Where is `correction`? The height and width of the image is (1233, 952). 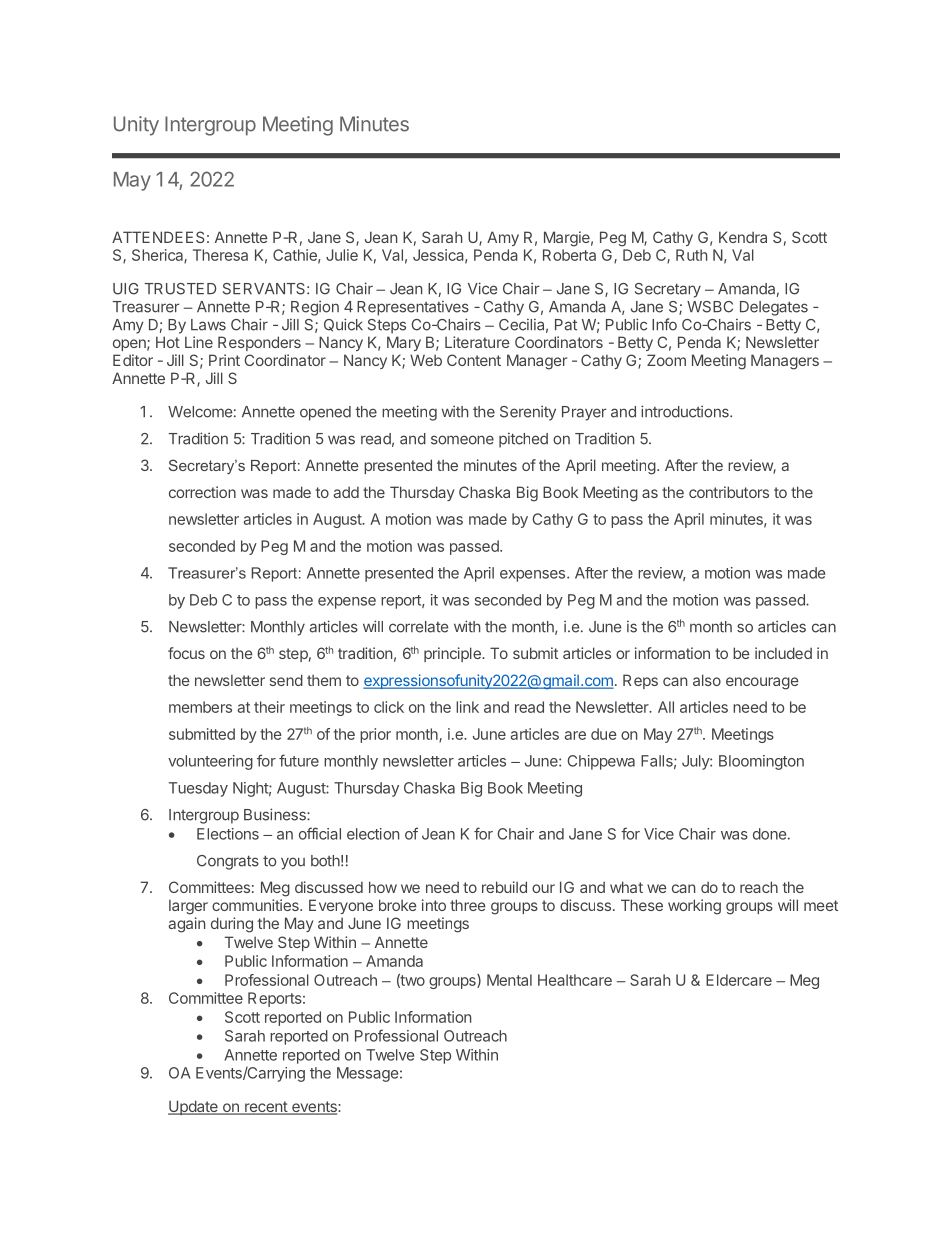 correction is located at coordinates (202, 492).
